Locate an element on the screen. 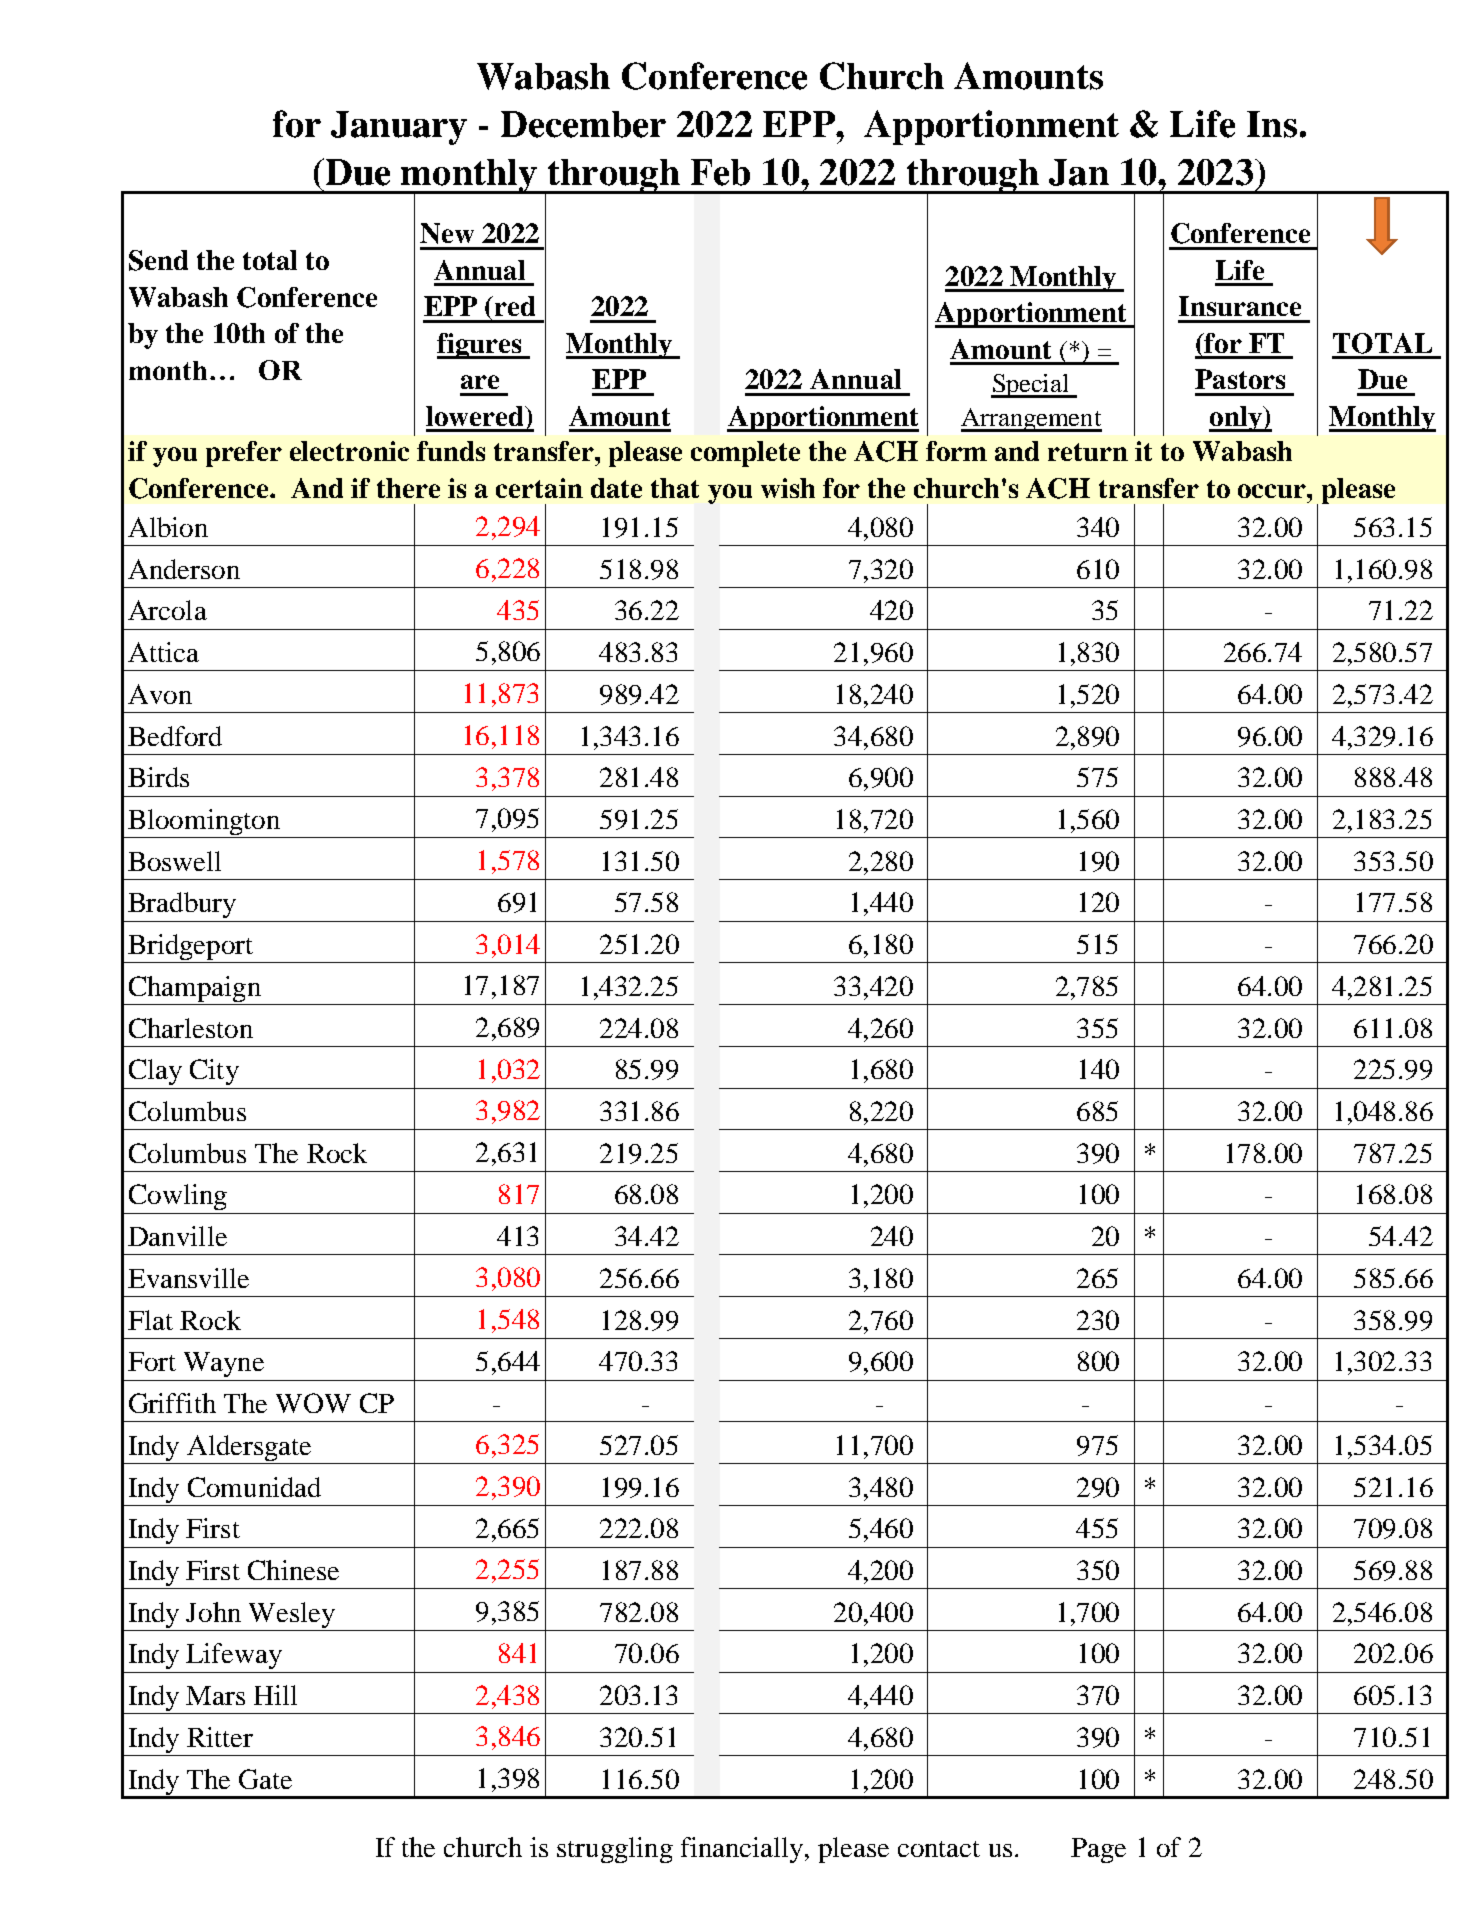 Image resolution: width=1478 pixels, height=1912 pixels. return is located at coordinates (1088, 452).
